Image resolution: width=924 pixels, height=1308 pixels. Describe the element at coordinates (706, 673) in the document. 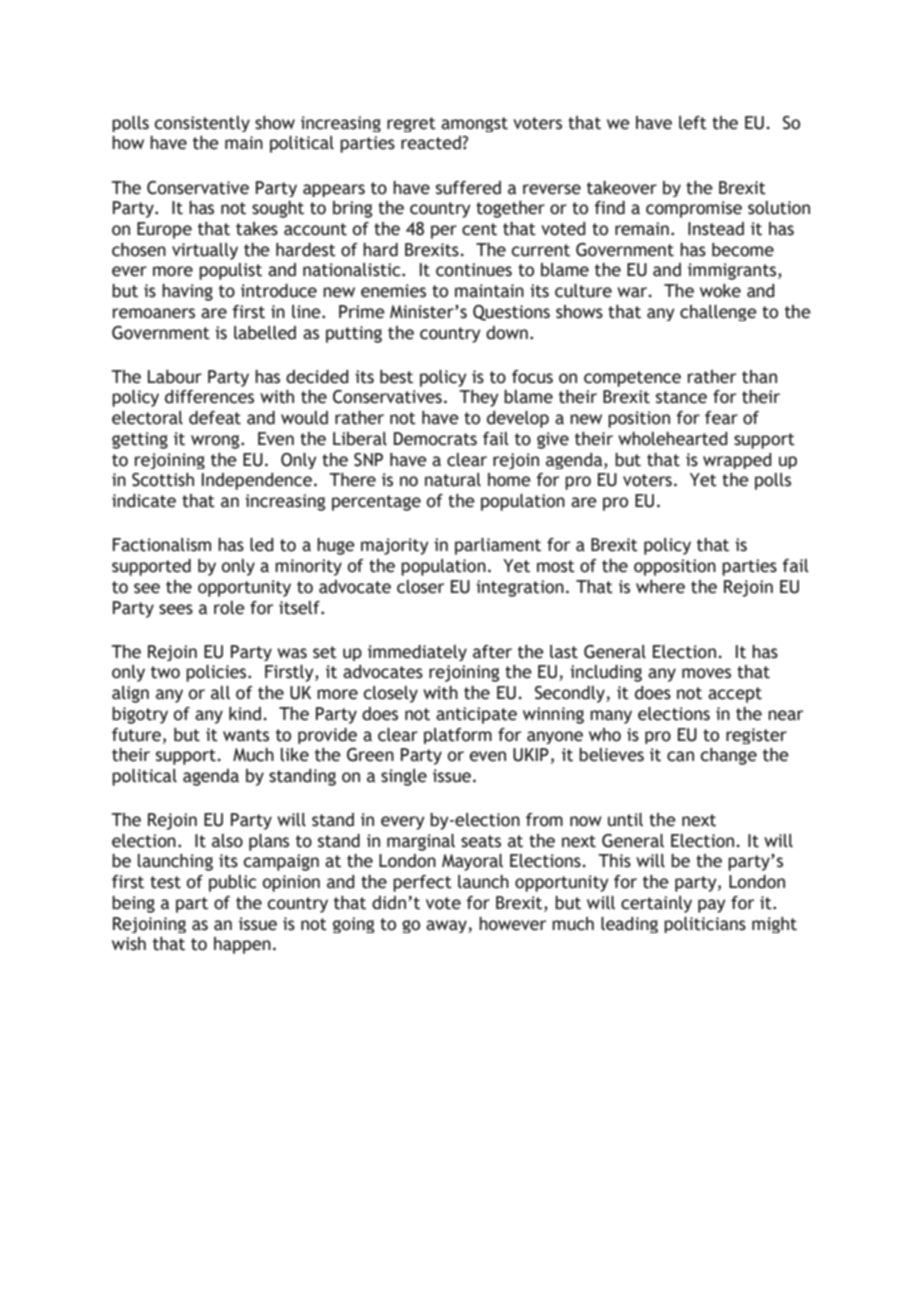

I see `moves` at that location.
